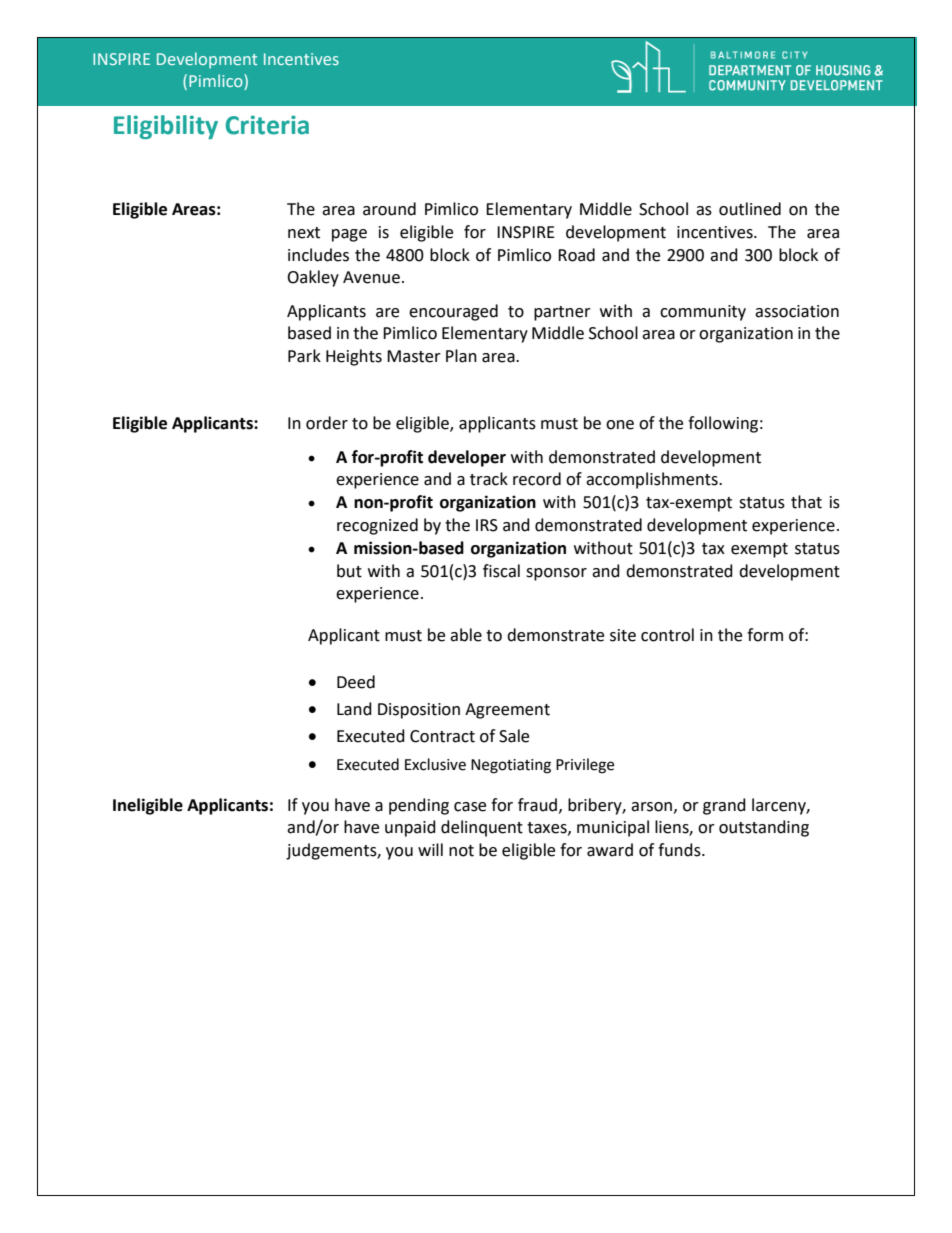 The image size is (952, 1233). What do you see at coordinates (750, 209) in the page?
I see `outlined` at bounding box center [750, 209].
